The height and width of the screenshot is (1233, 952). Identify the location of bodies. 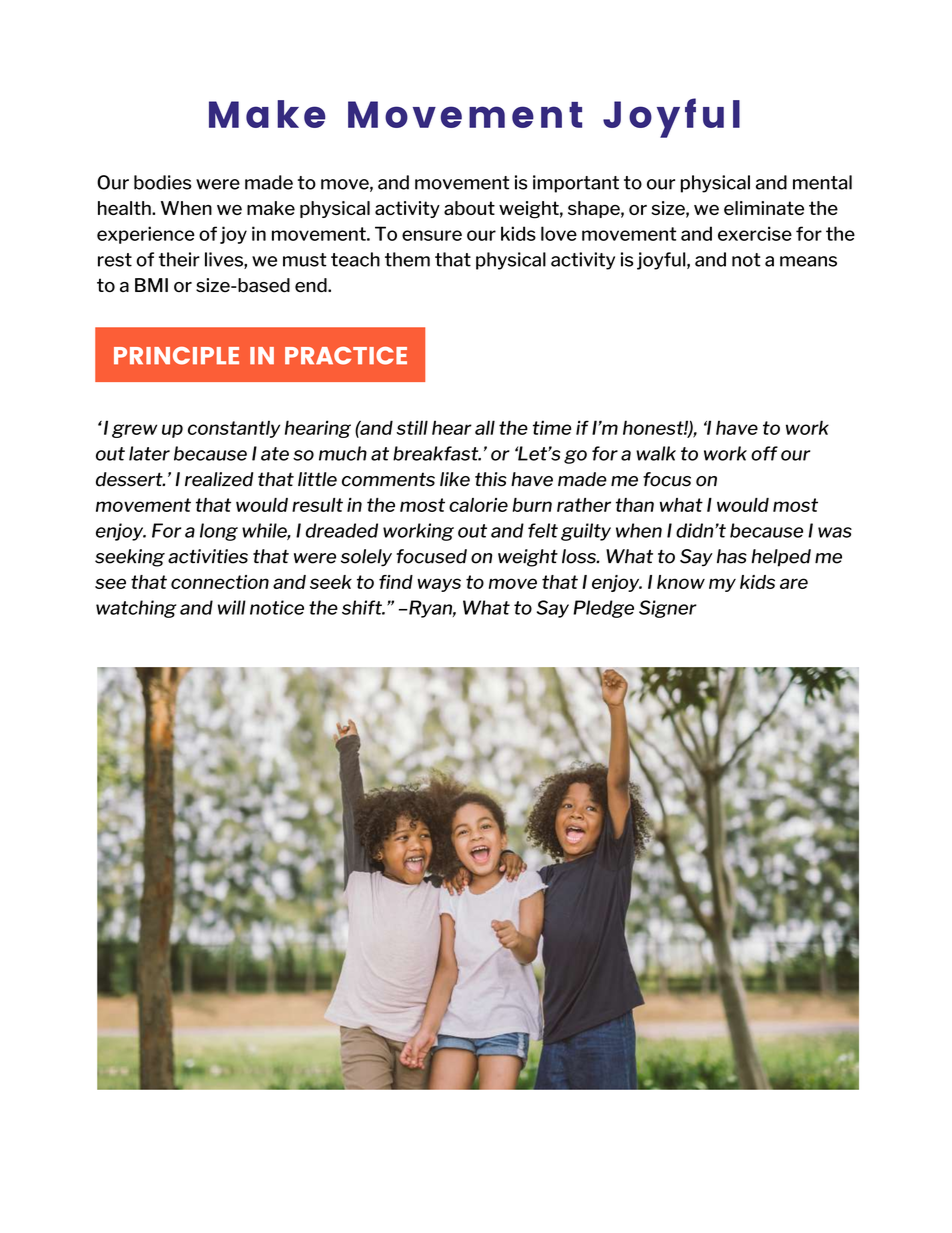
(163, 182).
